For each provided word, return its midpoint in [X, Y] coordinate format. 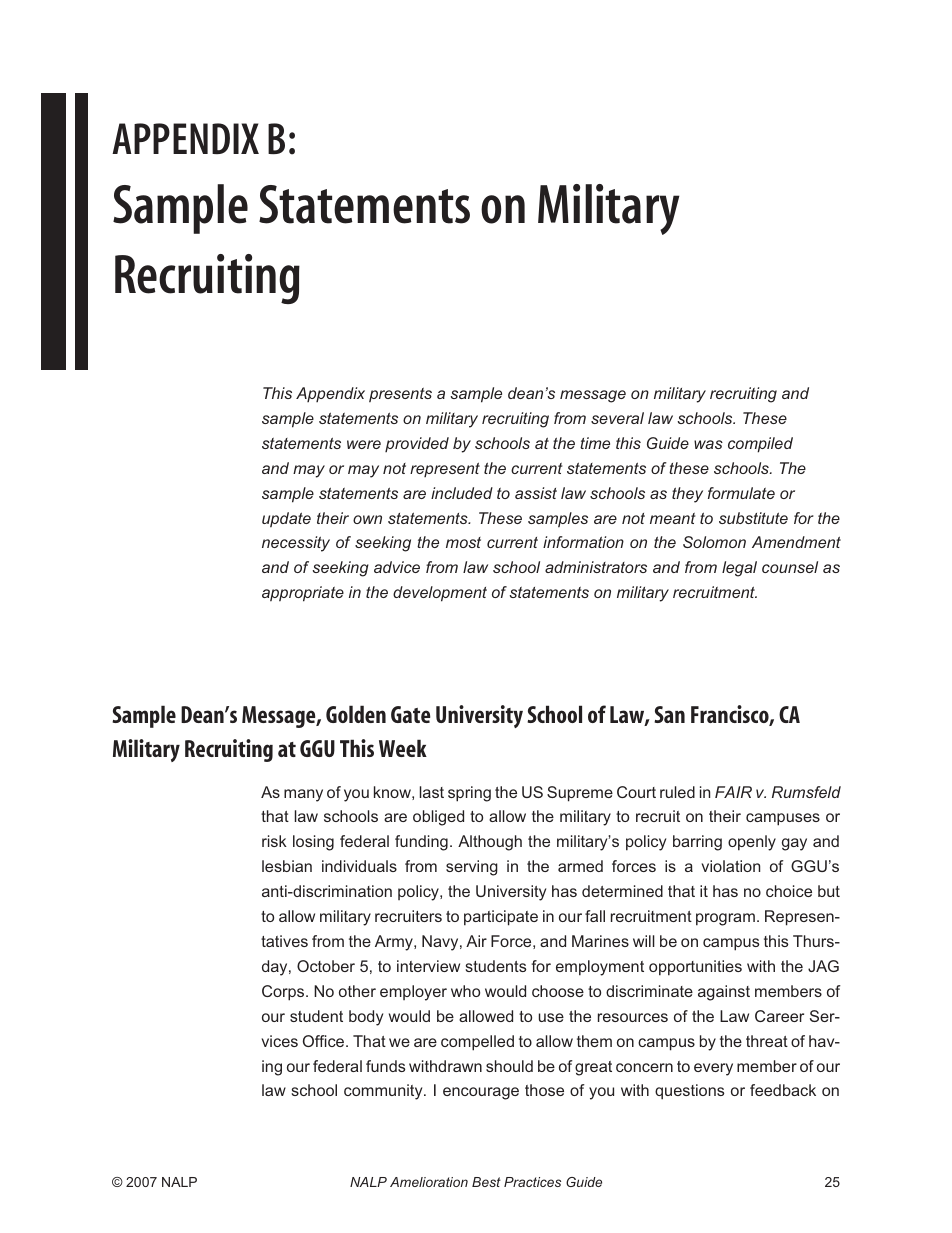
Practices [532, 1182]
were [364, 444]
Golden [356, 714]
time [595, 443]
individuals [359, 866]
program [725, 919]
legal [739, 569]
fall [595, 916]
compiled [760, 445]
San [669, 714]
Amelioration [429, 1182]
